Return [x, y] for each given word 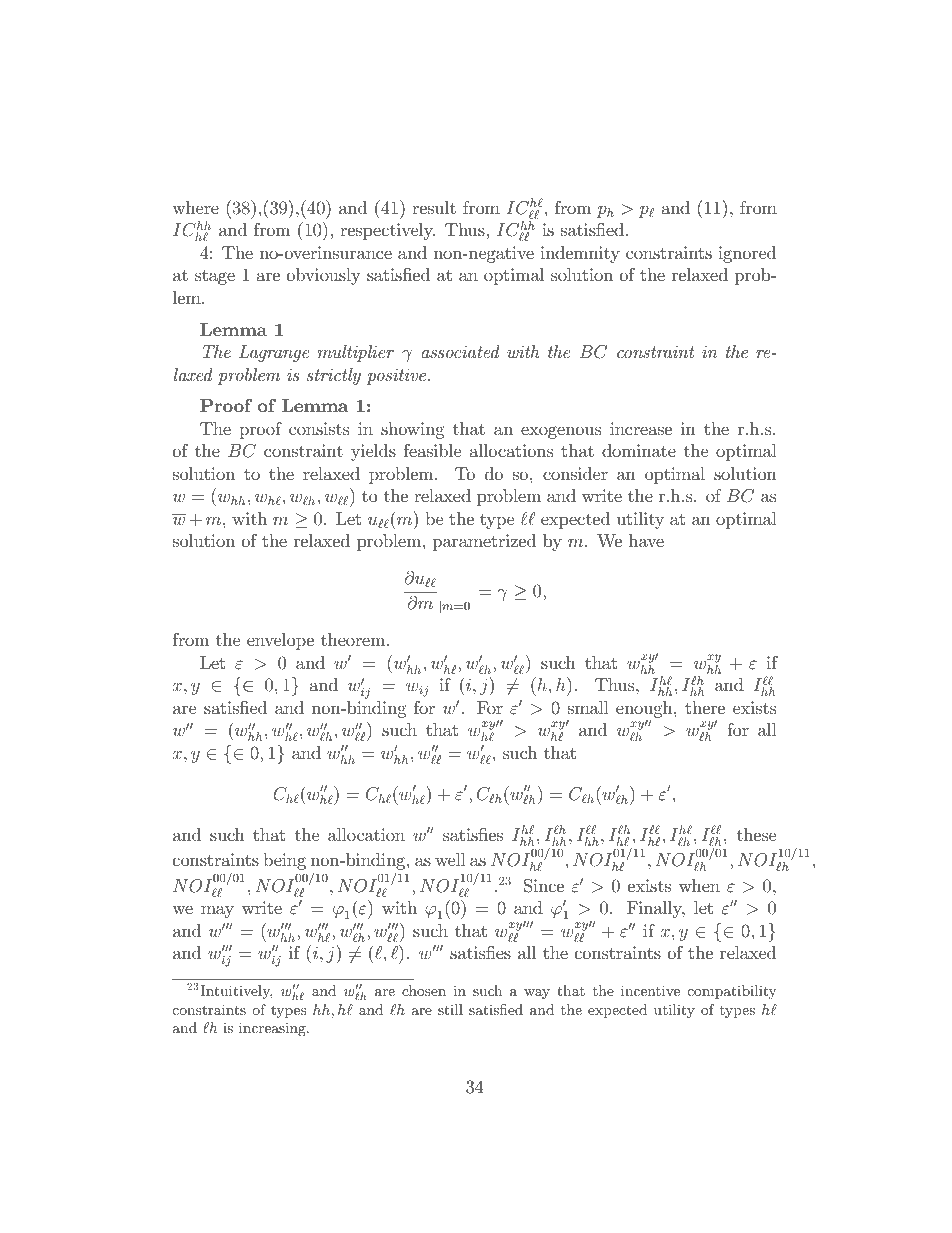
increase [641, 429]
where [195, 207]
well [450, 859]
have [646, 540]
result [434, 207]
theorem [353, 640]
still [450, 1009]
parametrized [484, 542]
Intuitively [236, 992]
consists [319, 429]
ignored [747, 254]
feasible [432, 450]
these [756, 834]
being [284, 861]
